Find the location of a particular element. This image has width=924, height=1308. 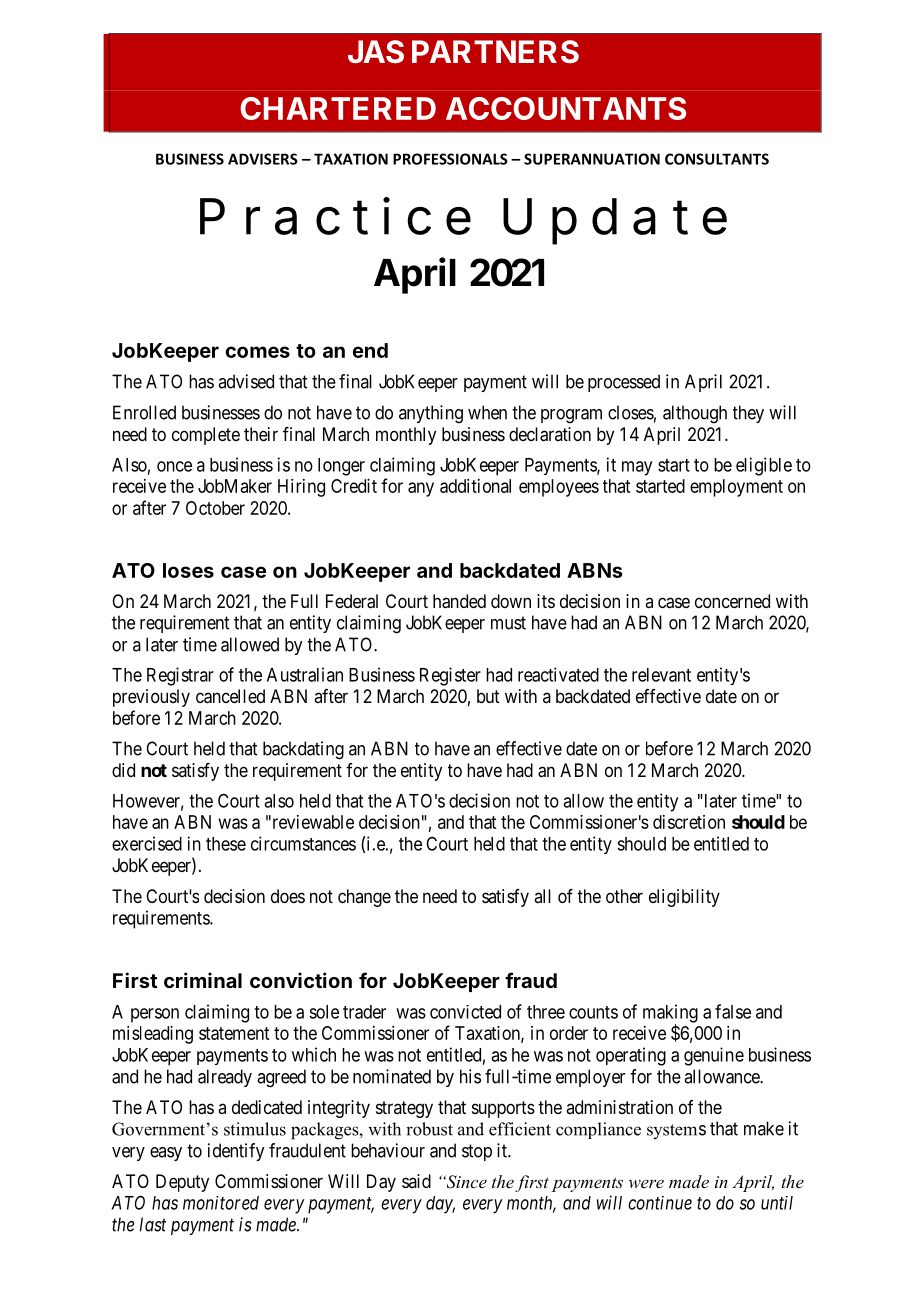

relevant is located at coordinates (661, 675).
